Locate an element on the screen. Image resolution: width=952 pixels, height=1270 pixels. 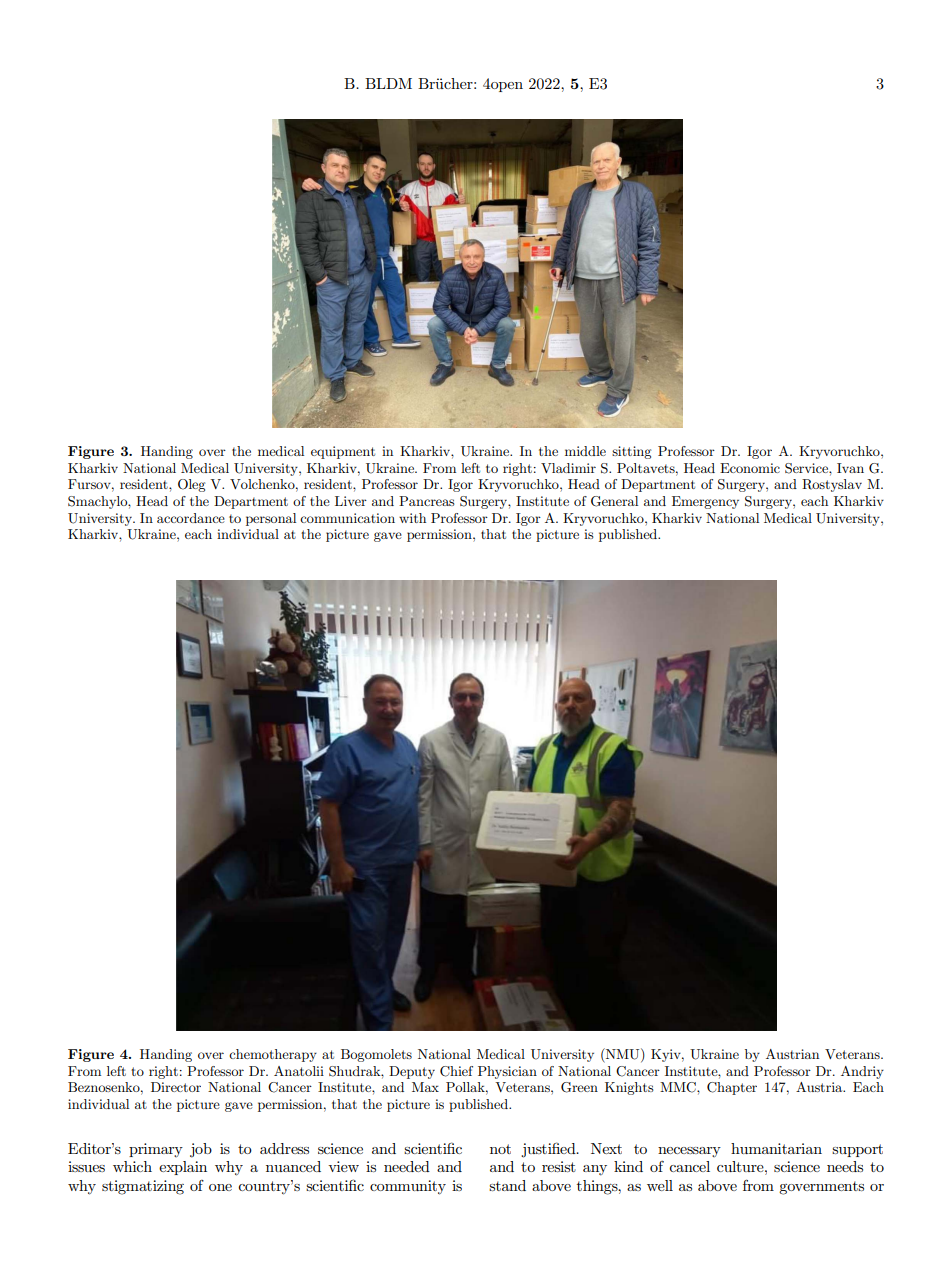
humanitarian is located at coordinates (776, 1148).
